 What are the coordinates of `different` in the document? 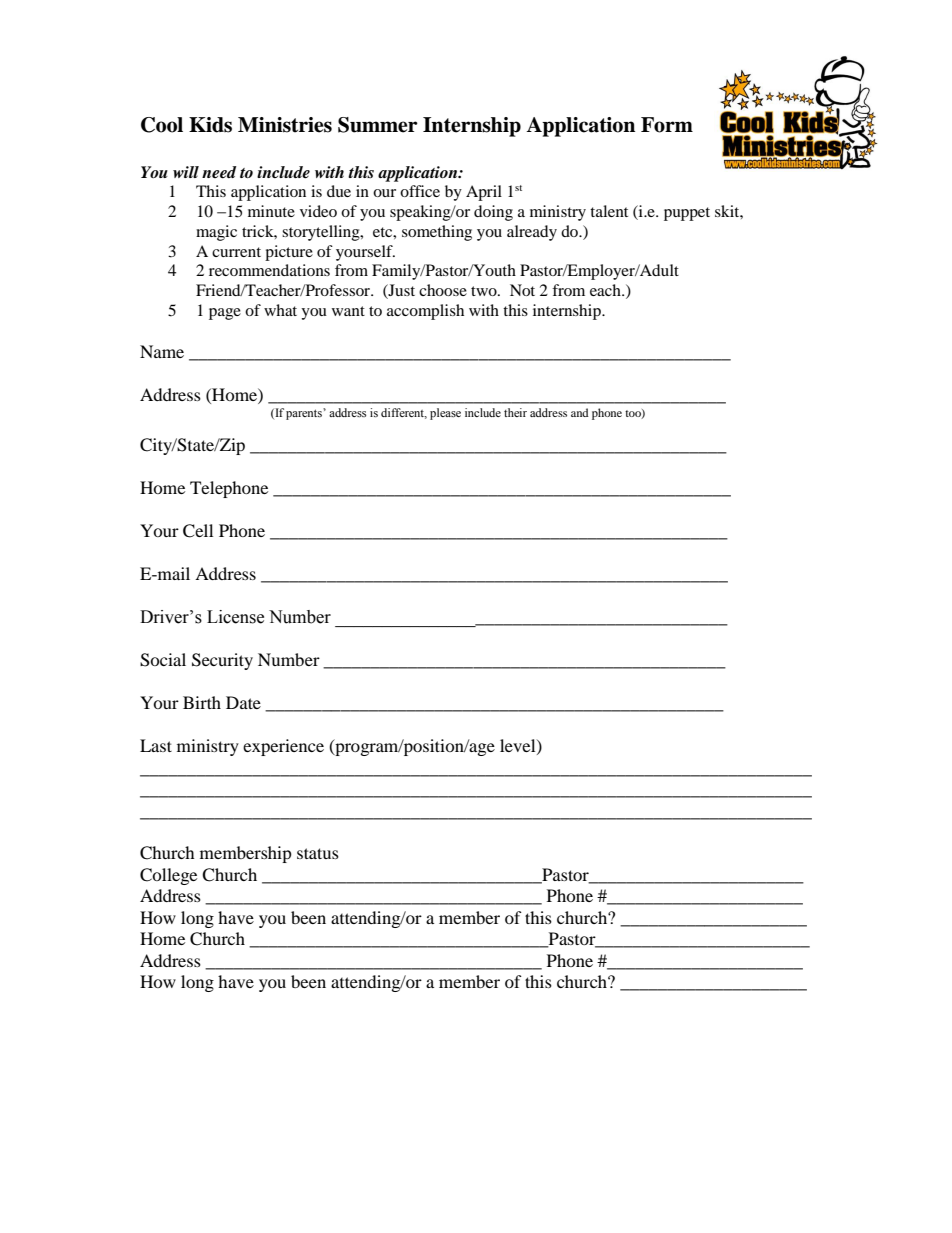 It's located at (404, 413).
